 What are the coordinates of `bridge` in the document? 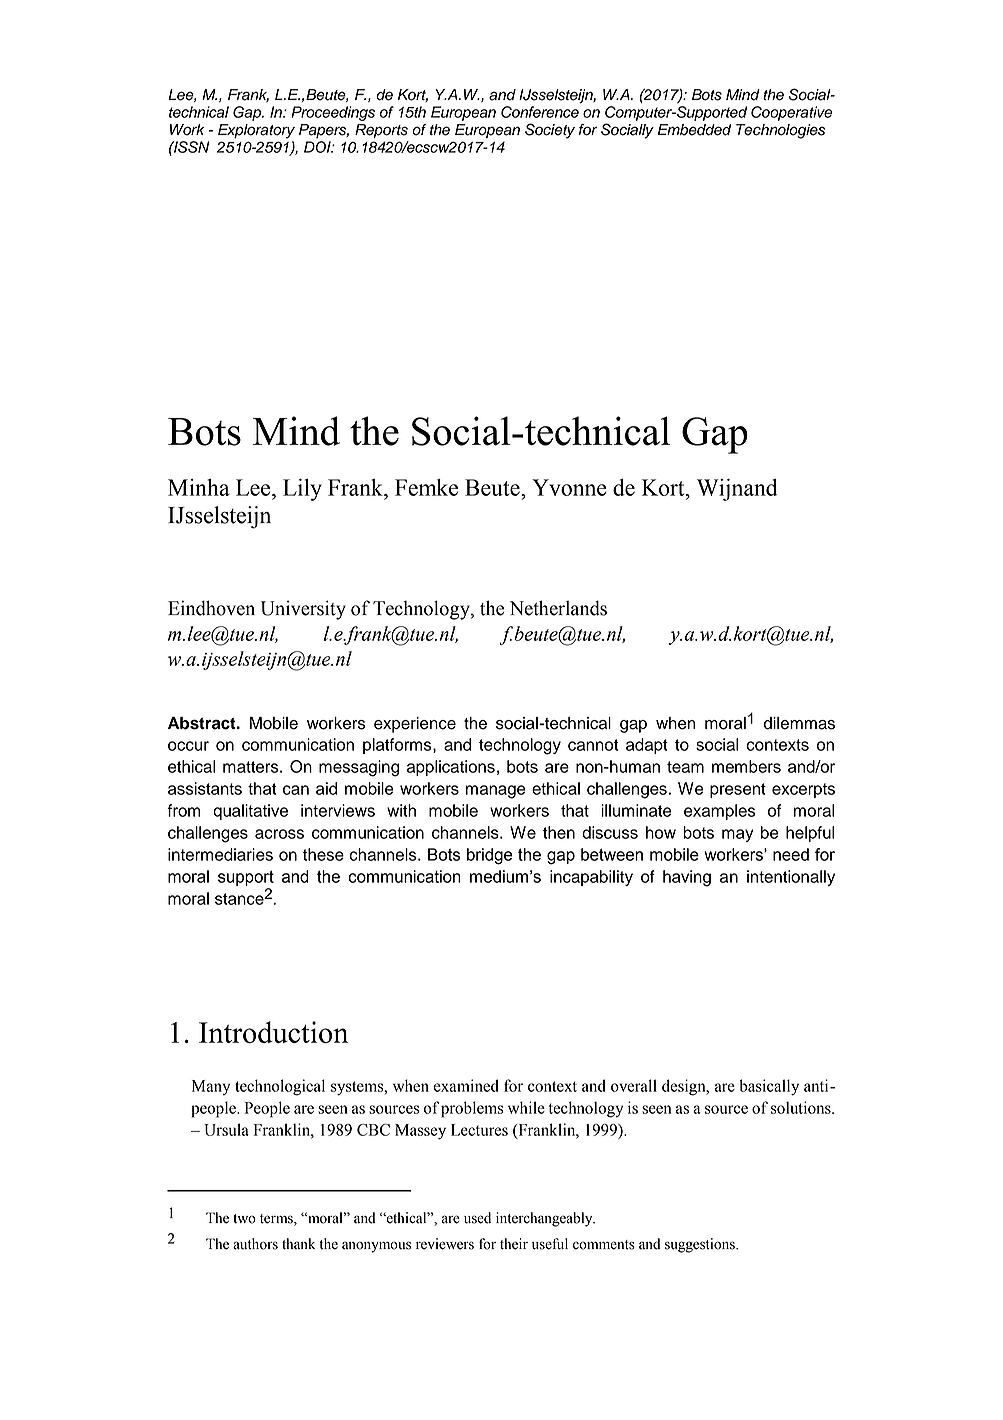 It's located at (490, 856).
